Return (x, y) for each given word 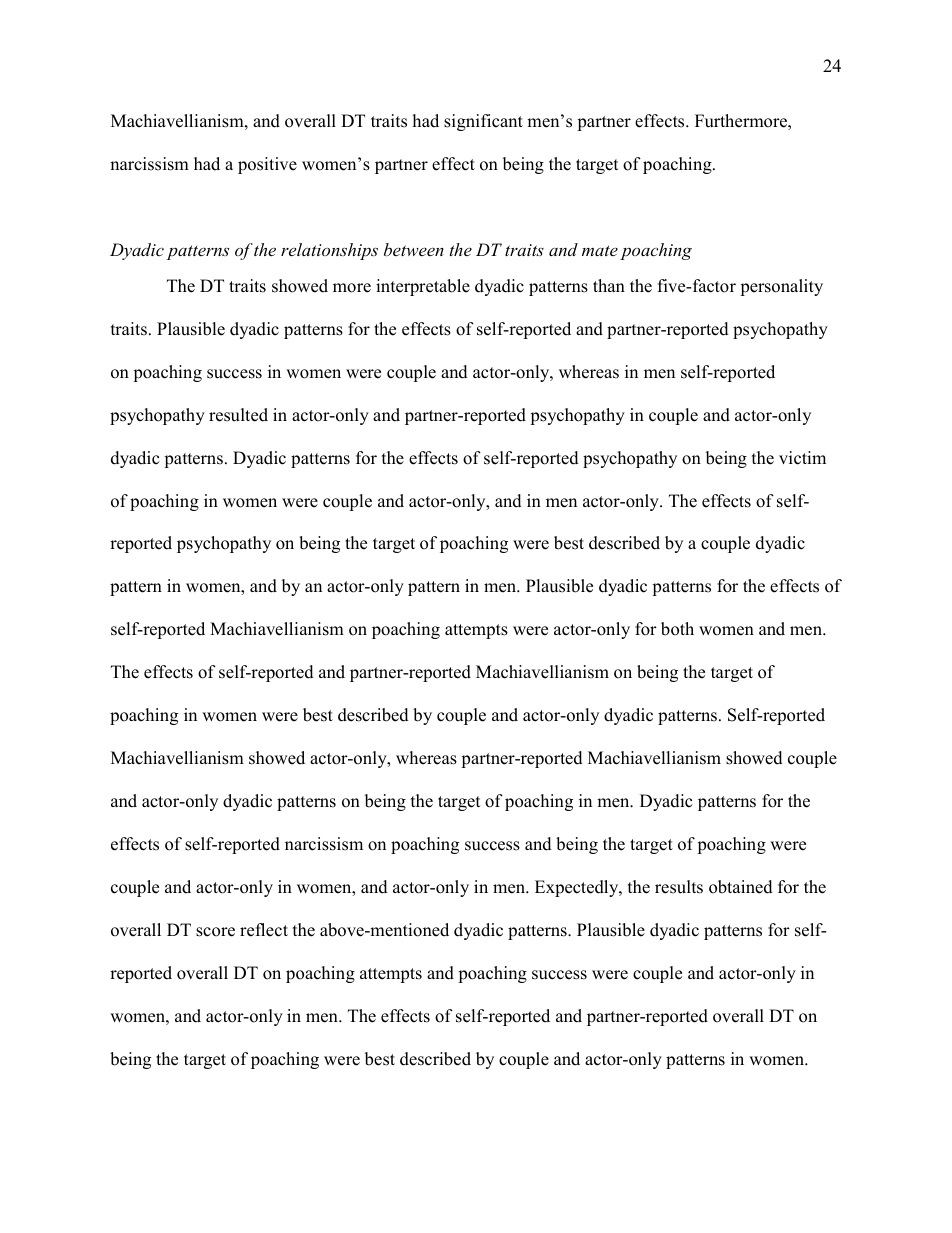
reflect (264, 930)
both (677, 629)
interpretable (423, 287)
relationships (329, 251)
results (679, 887)
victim (802, 458)
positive (267, 165)
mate (600, 250)
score (215, 932)
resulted (238, 415)
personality (781, 287)
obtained (741, 887)
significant (483, 122)
